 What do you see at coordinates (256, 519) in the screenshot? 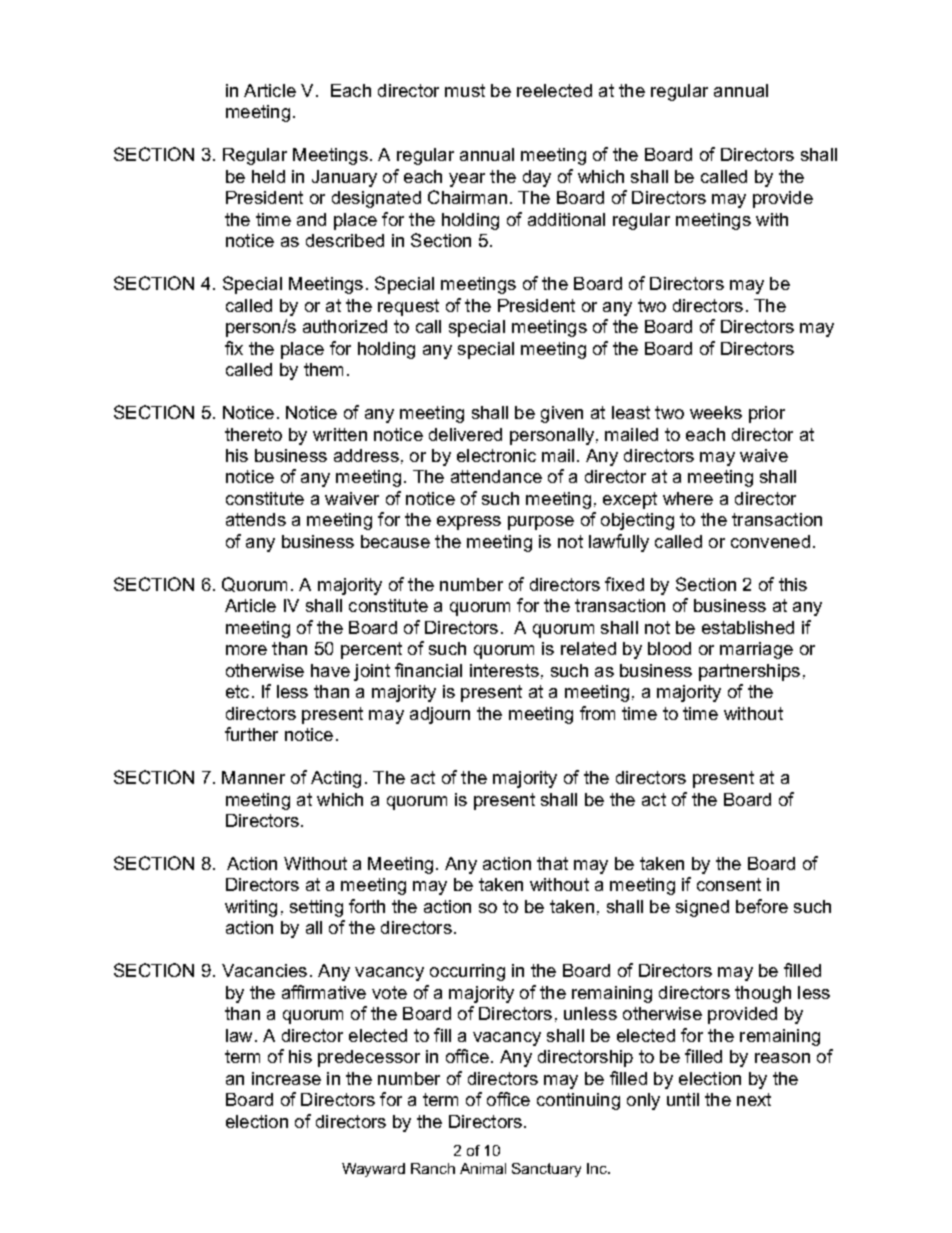
I see `attends` at bounding box center [256, 519].
